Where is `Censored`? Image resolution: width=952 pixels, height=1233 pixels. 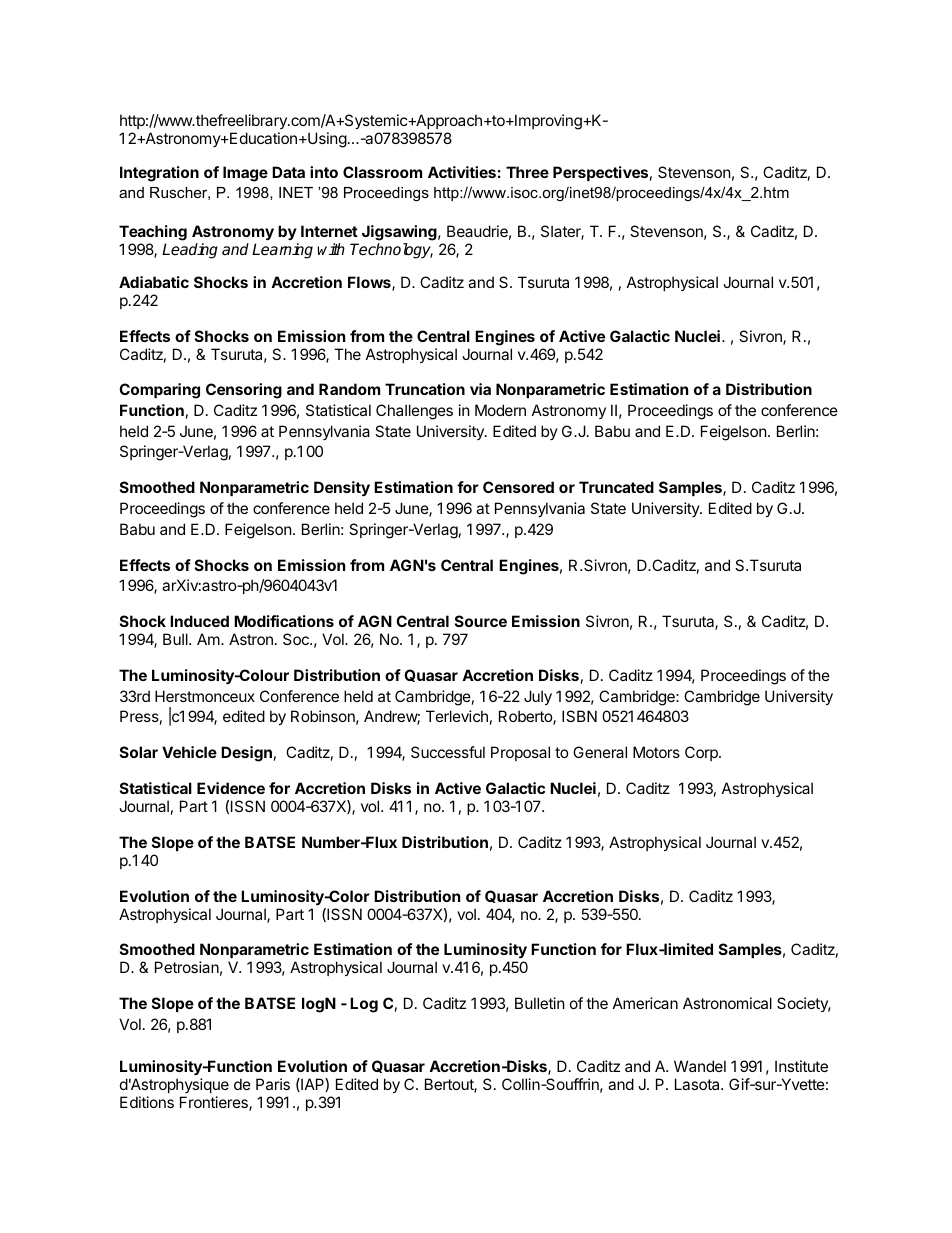
Censored is located at coordinates (518, 487).
